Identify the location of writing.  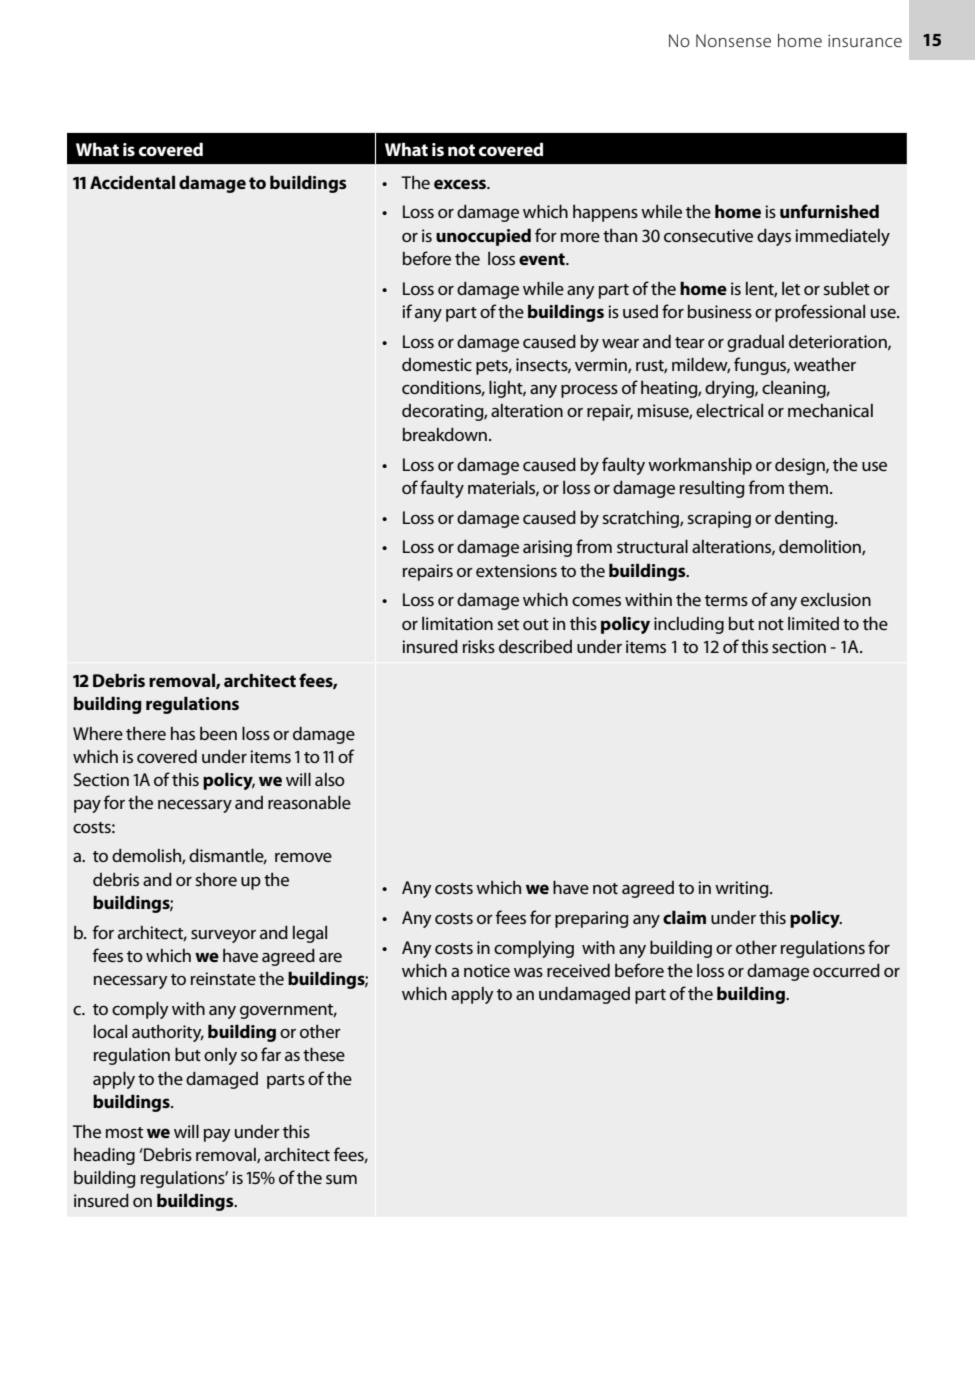
(743, 889).
